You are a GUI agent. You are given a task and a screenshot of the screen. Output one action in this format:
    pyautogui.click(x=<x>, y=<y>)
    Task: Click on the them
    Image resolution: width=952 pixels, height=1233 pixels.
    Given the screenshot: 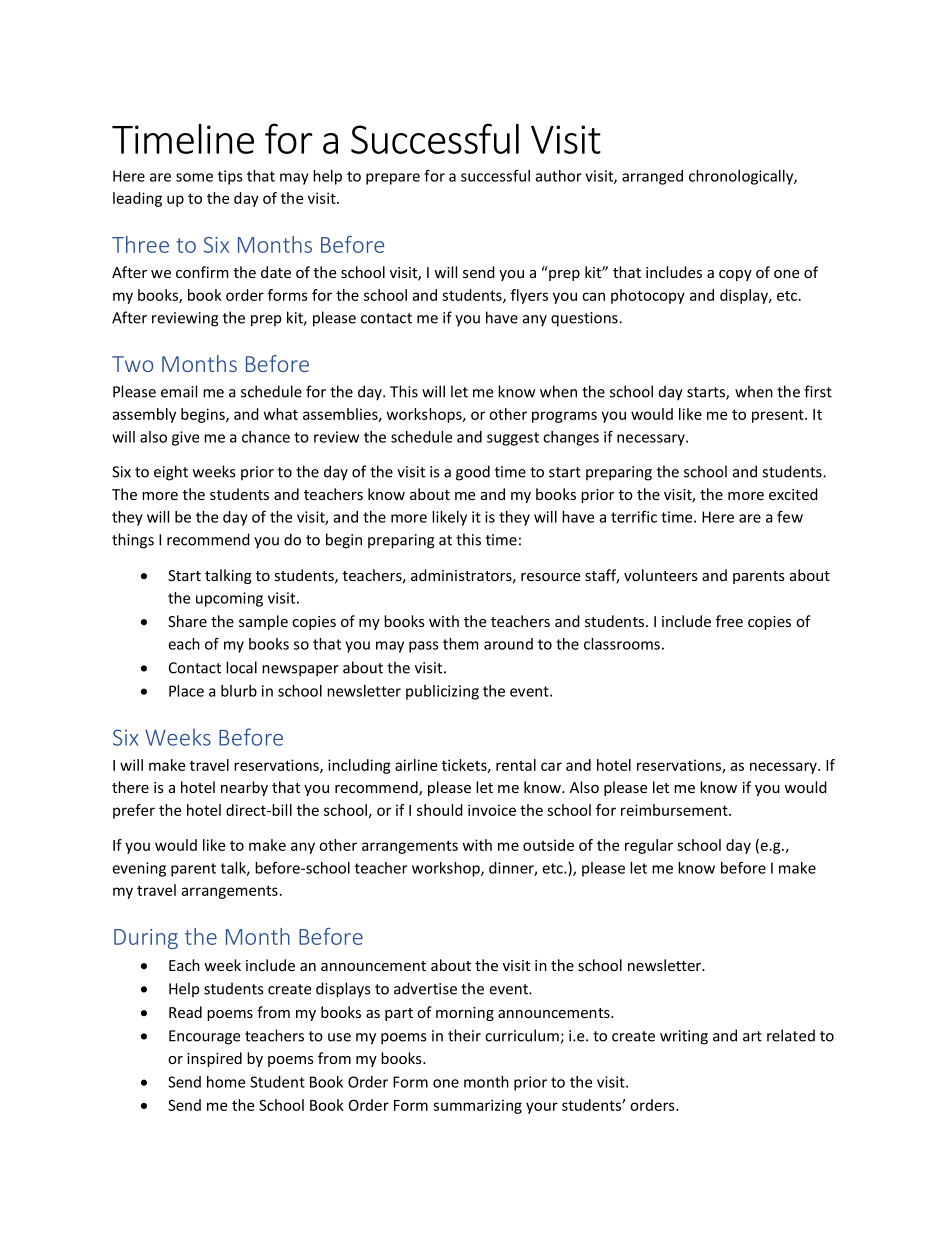 What is the action you would take?
    pyautogui.click(x=460, y=644)
